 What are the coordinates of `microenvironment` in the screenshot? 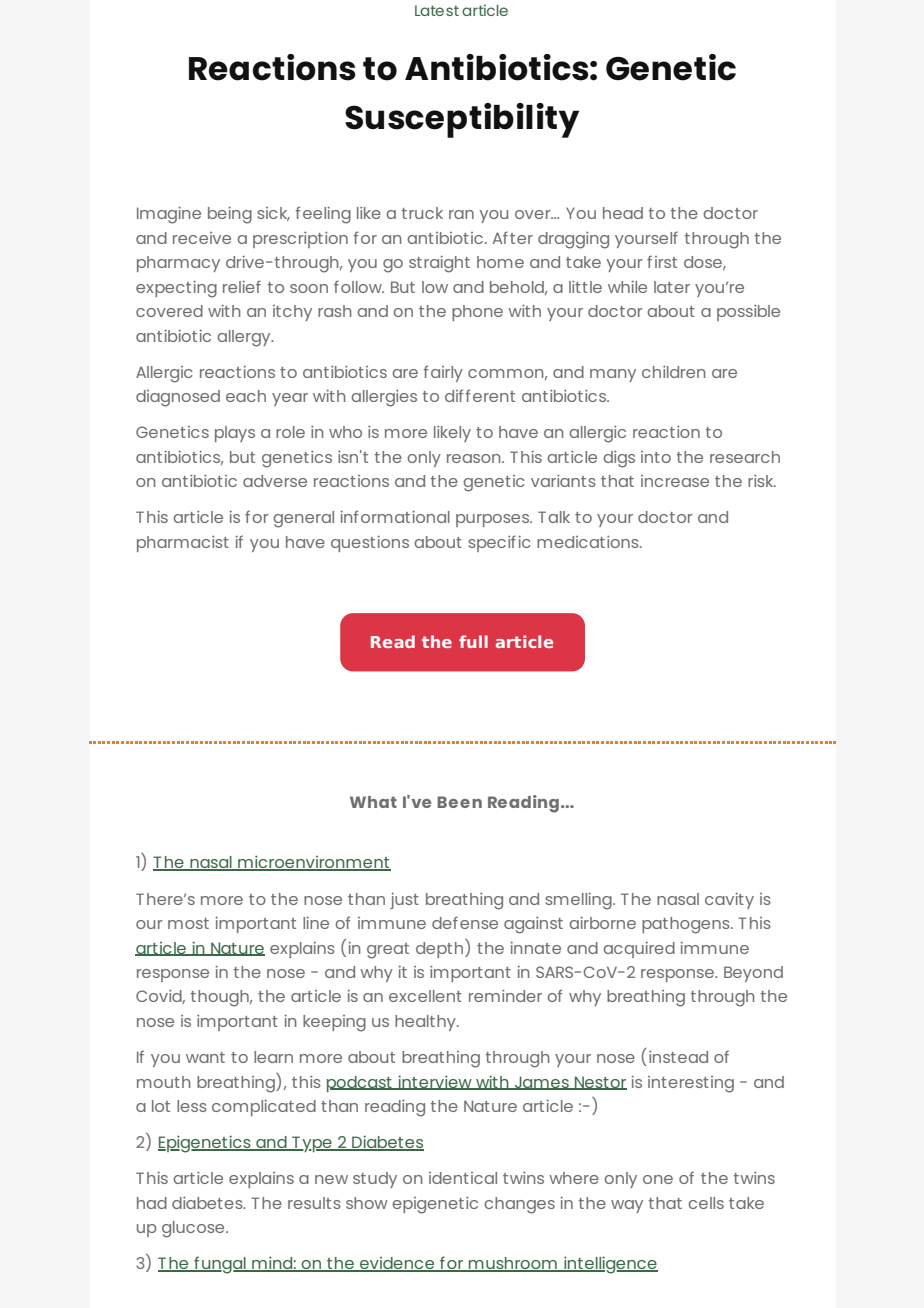 It's located at (313, 863).
